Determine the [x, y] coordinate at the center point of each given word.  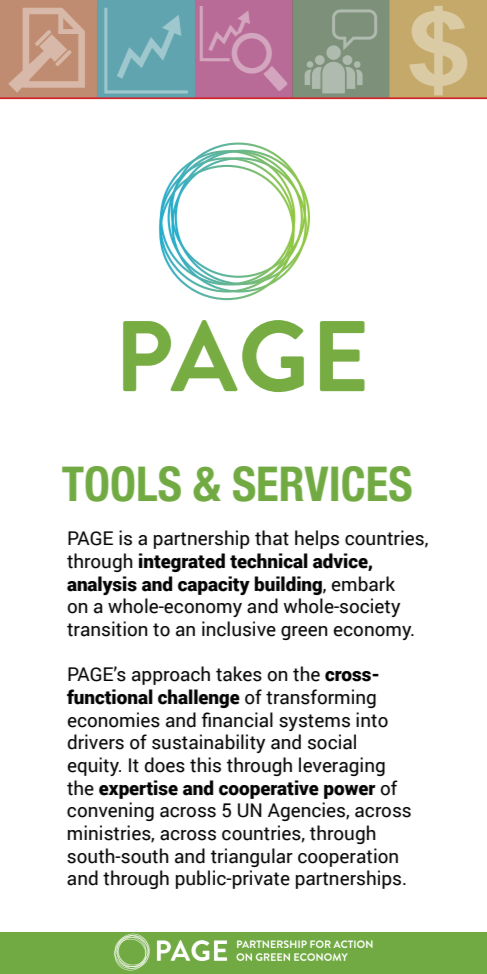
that [272, 538]
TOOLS [121, 484]
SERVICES [322, 484]
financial [237, 720]
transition [107, 629]
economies [113, 720]
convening [110, 811]
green [304, 633]
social [332, 742]
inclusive [239, 629]
